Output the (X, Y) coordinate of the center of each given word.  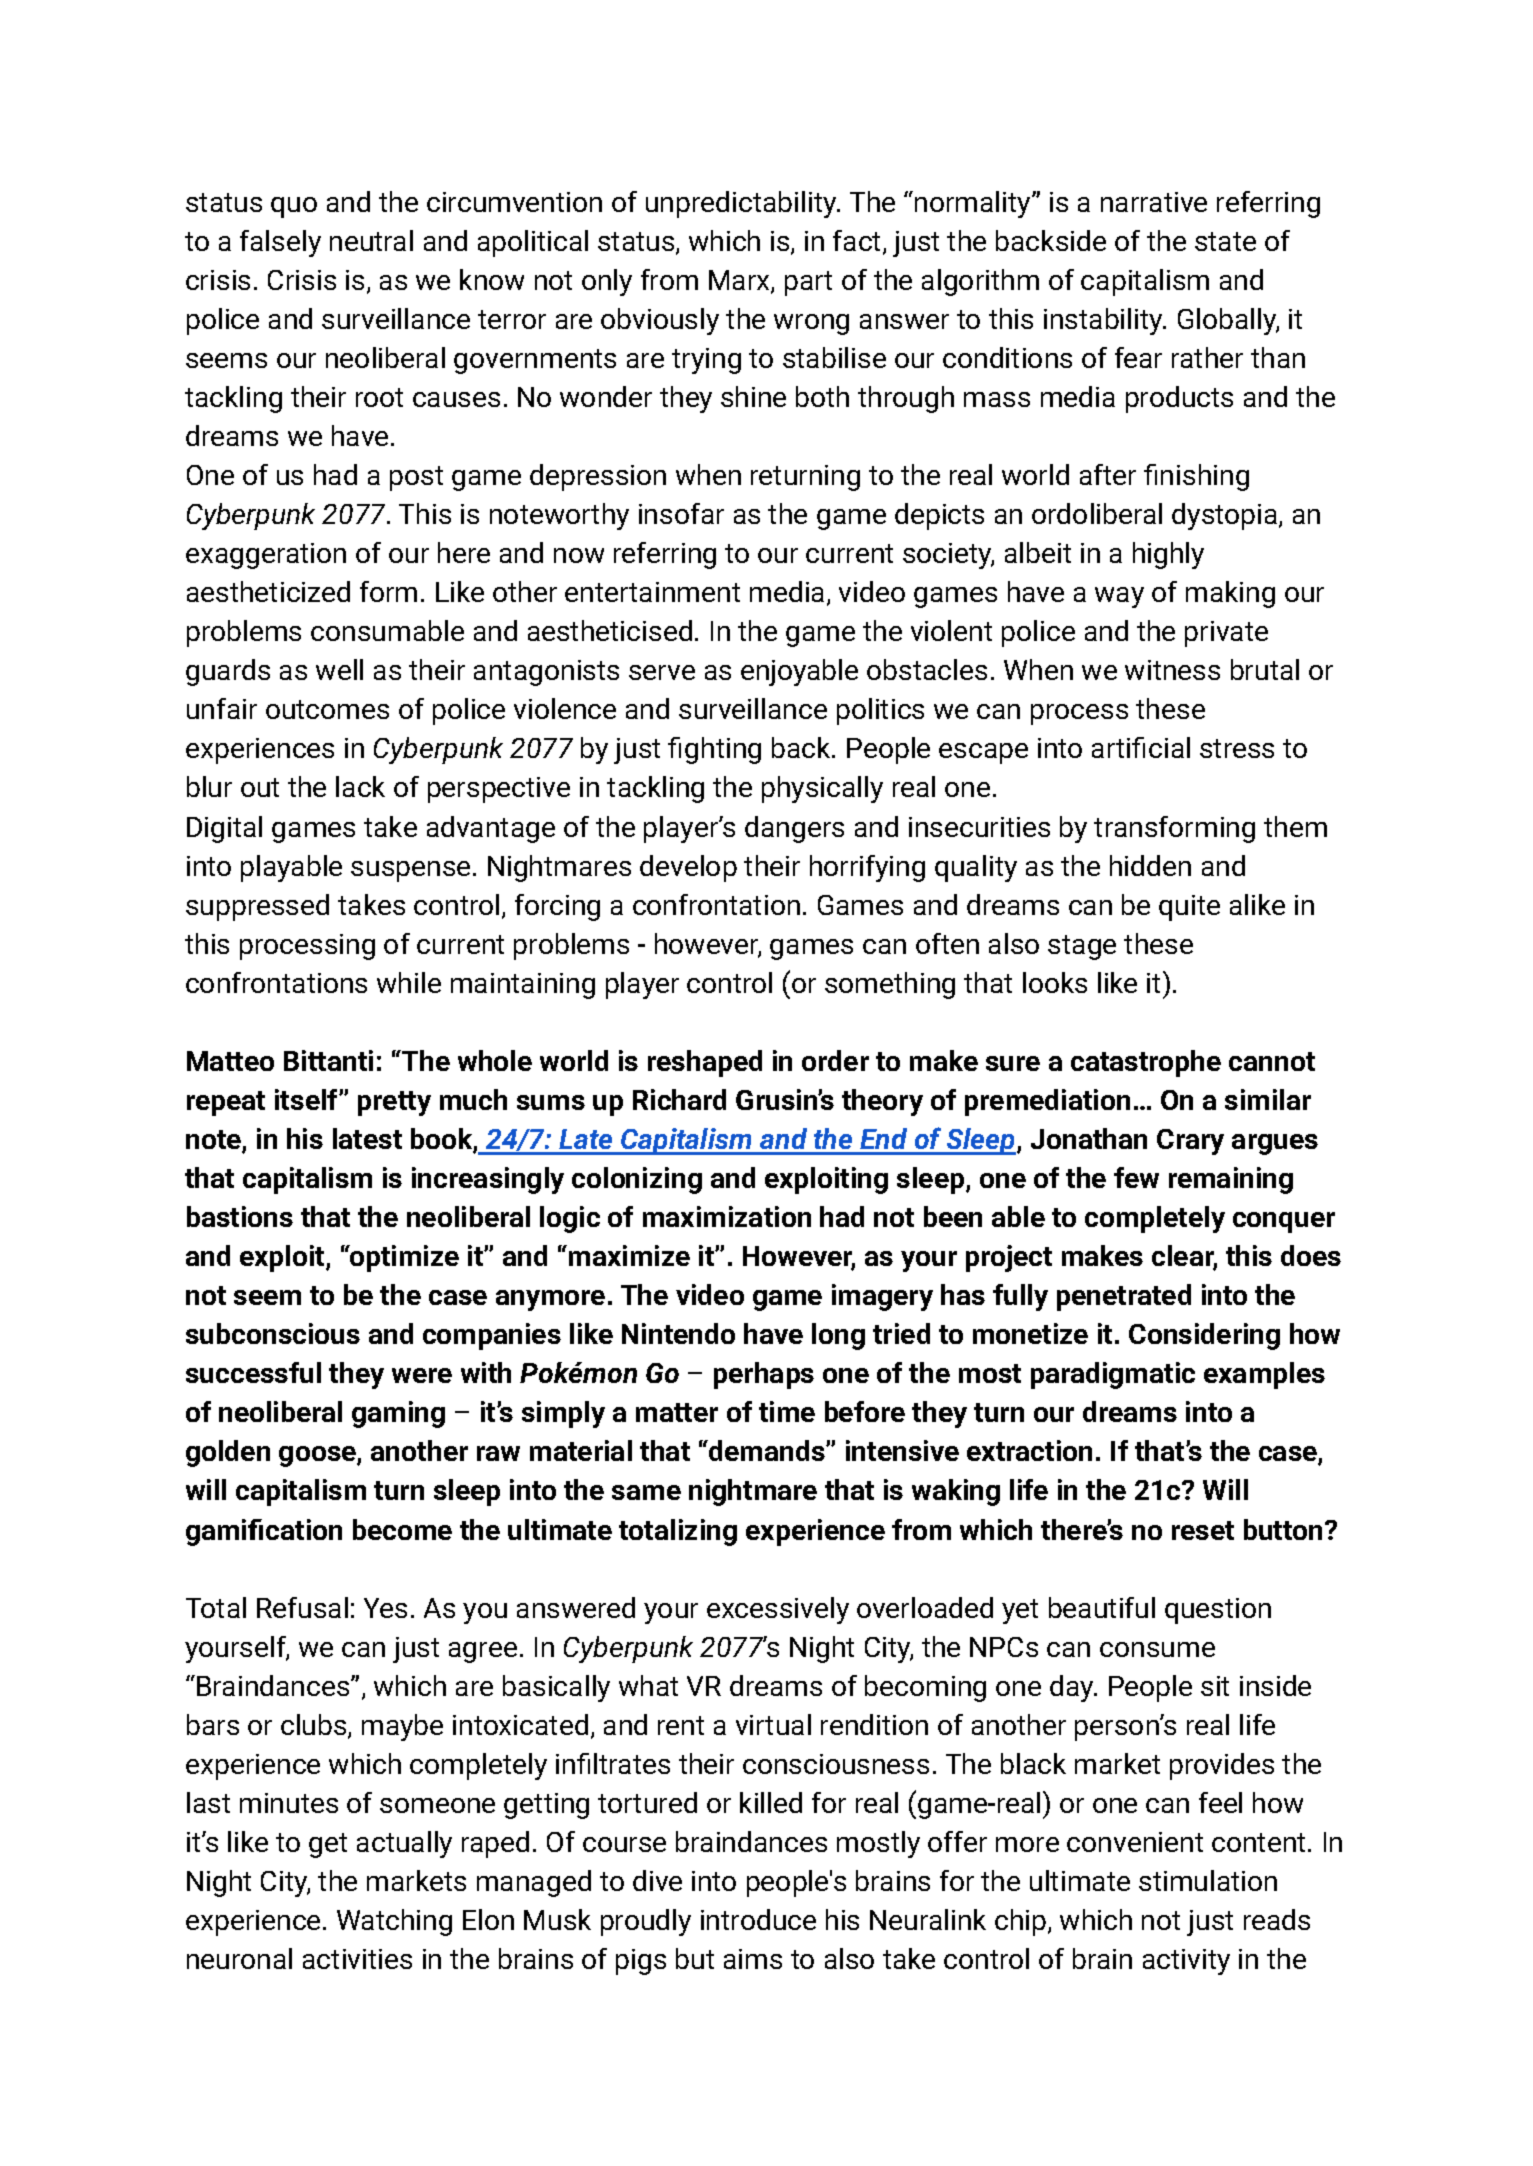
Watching (394, 1922)
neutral (371, 240)
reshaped (705, 1063)
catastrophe (1146, 1063)
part (808, 283)
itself (307, 1099)
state (1225, 241)
